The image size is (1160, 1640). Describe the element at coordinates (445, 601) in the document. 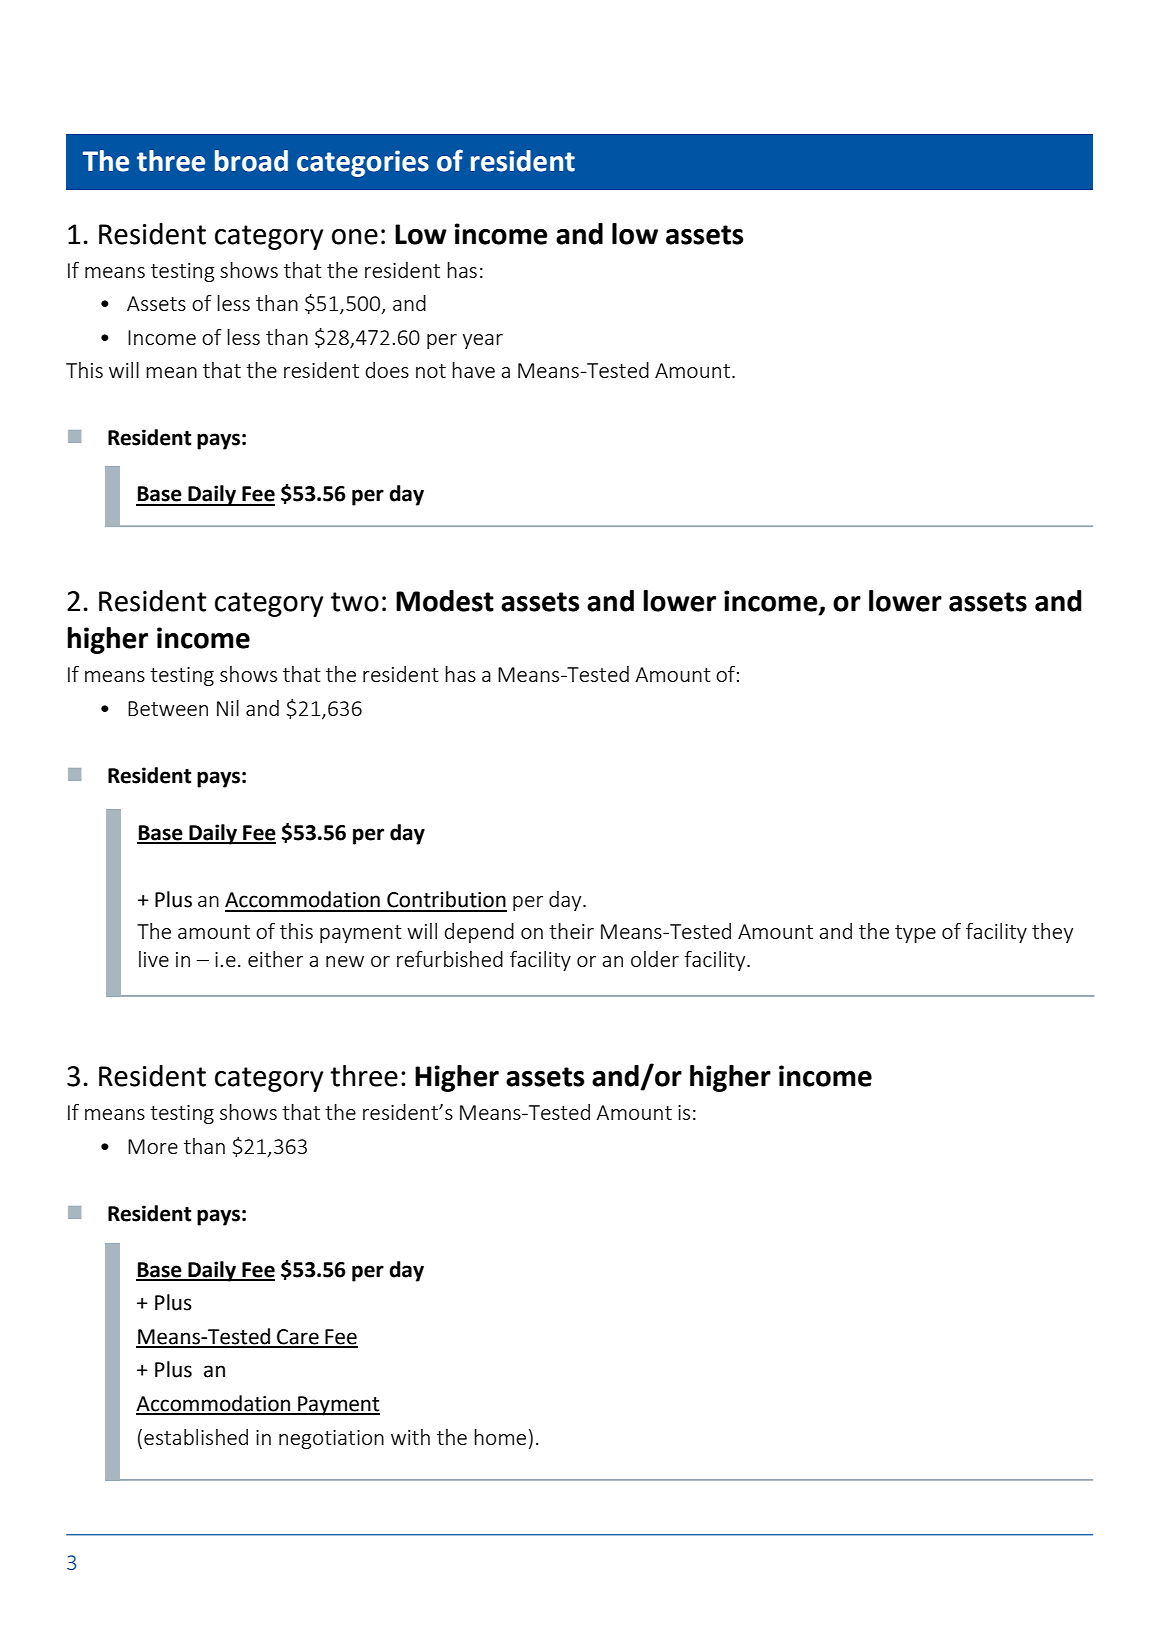

I see `Modest` at that location.
